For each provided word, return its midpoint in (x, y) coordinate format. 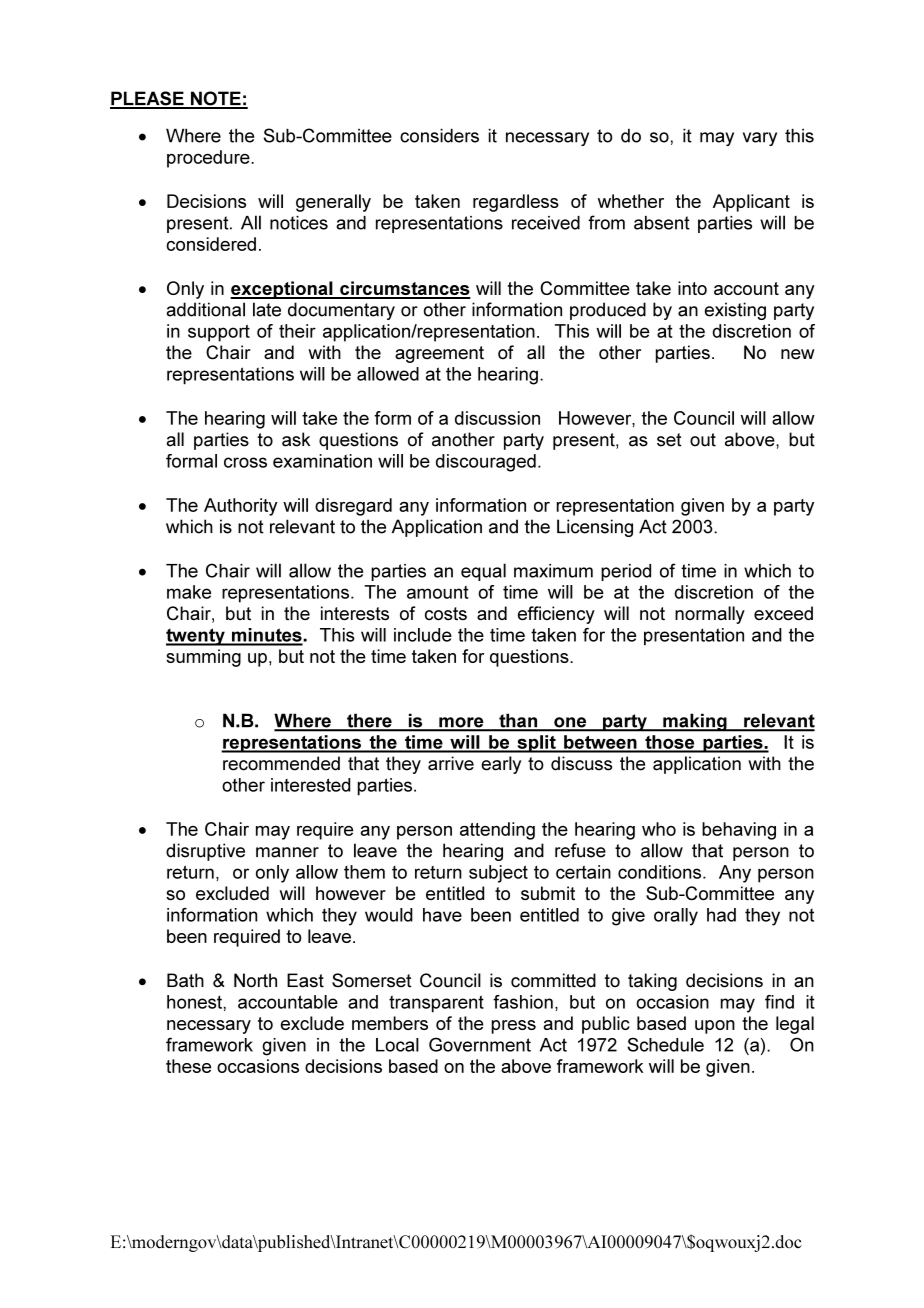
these (188, 1066)
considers (439, 135)
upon (715, 1027)
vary (760, 139)
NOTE (215, 99)
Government (480, 1044)
